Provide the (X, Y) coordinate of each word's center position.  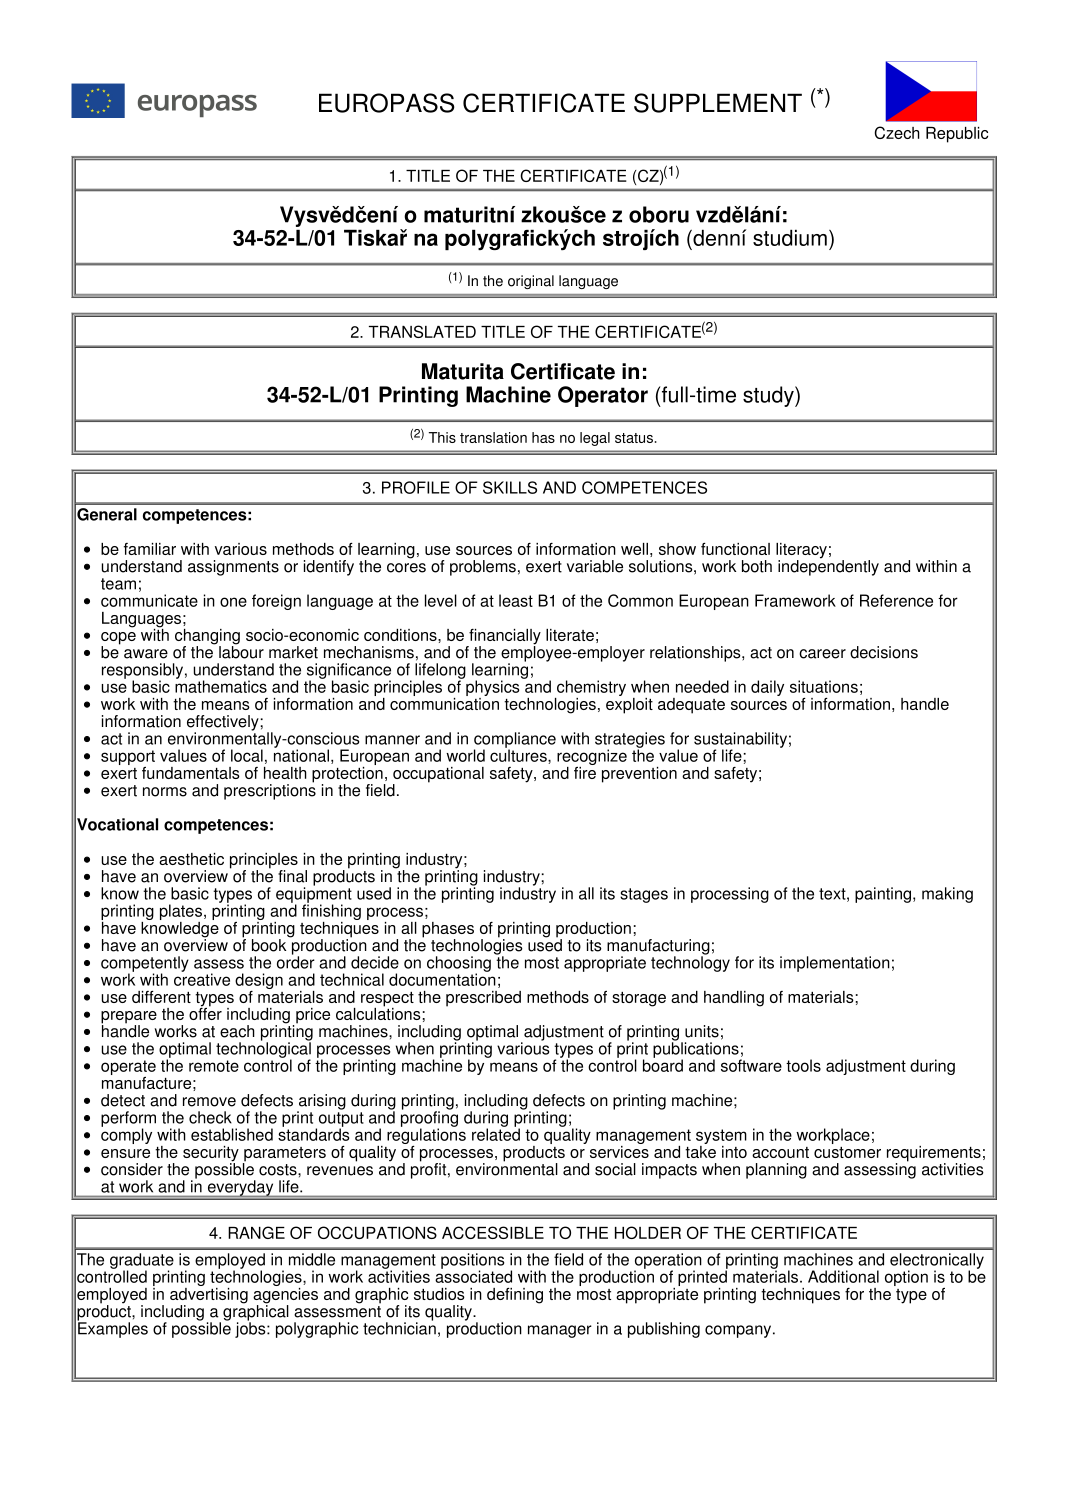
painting (883, 895)
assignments (233, 568)
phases (448, 931)
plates (181, 913)
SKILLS (510, 487)
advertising (209, 1295)
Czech (897, 132)
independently (828, 566)
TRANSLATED (422, 331)
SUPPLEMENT (718, 103)
